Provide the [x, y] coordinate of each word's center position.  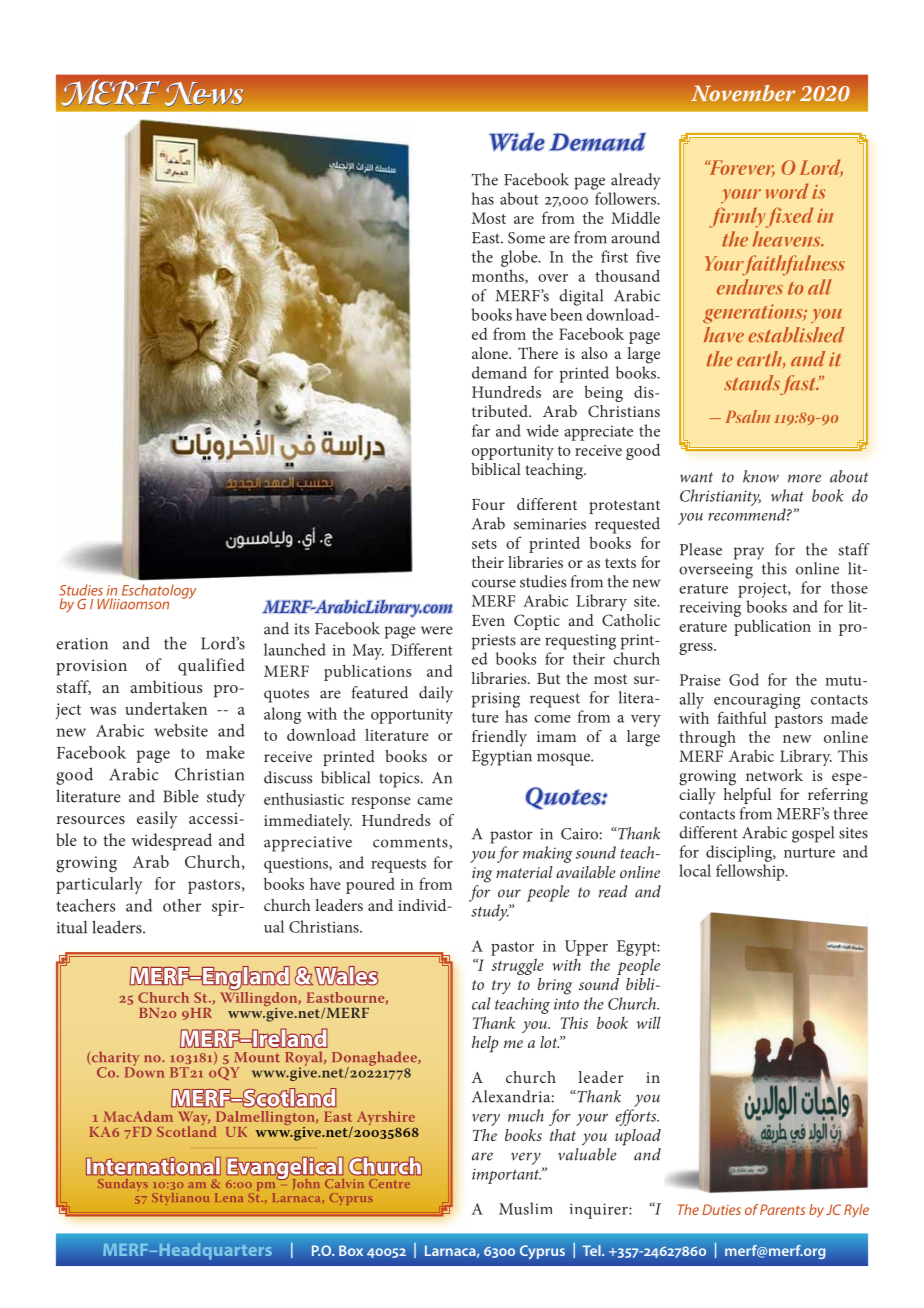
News [204, 94]
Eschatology [157, 592]
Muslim [525, 1208]
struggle [518, 966]
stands [752, 383]
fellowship [751, 872]
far [481, 430]
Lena [229, 1197]
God [744, 679]
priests [494, 642]
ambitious [166, 686]
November [743, 93]
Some [526, 238]
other [182, 905]
